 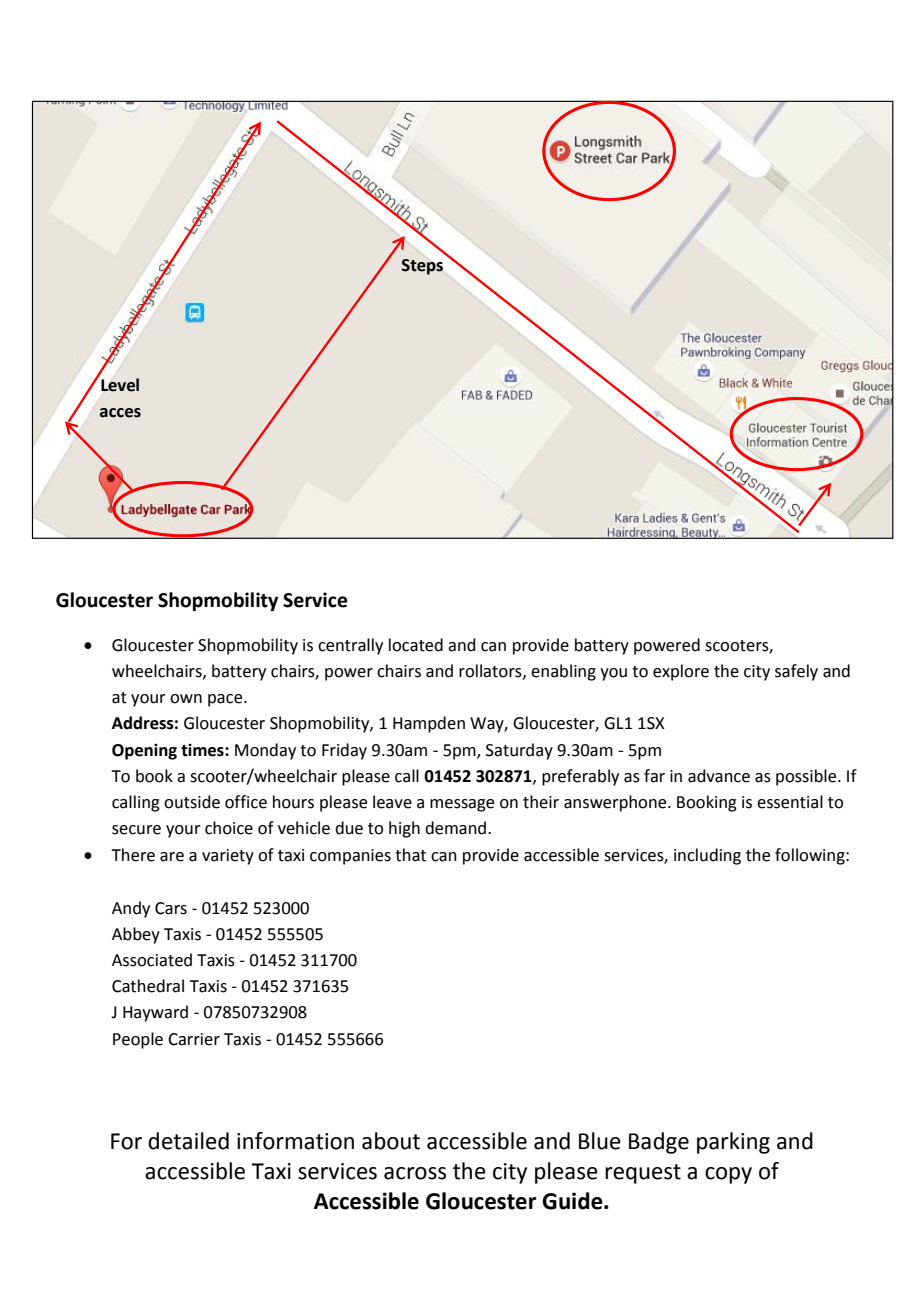 What do you see at coordinates (719, 776) in the screenshot?
I see `advance` at bounding box center [719, 776].
